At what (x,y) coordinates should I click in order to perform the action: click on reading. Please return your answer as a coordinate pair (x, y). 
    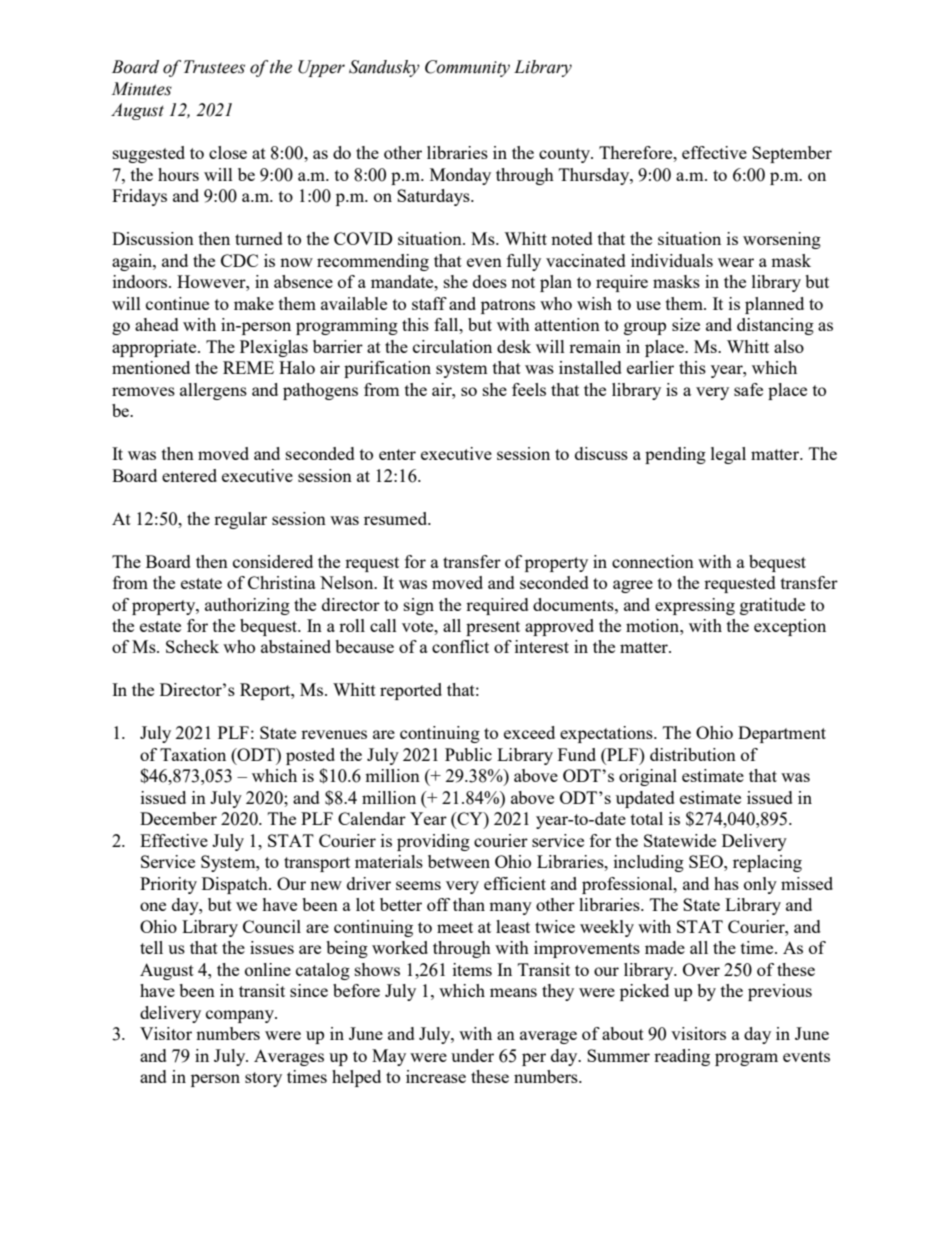
    Looking at the image, I should click on (682, 1057).
